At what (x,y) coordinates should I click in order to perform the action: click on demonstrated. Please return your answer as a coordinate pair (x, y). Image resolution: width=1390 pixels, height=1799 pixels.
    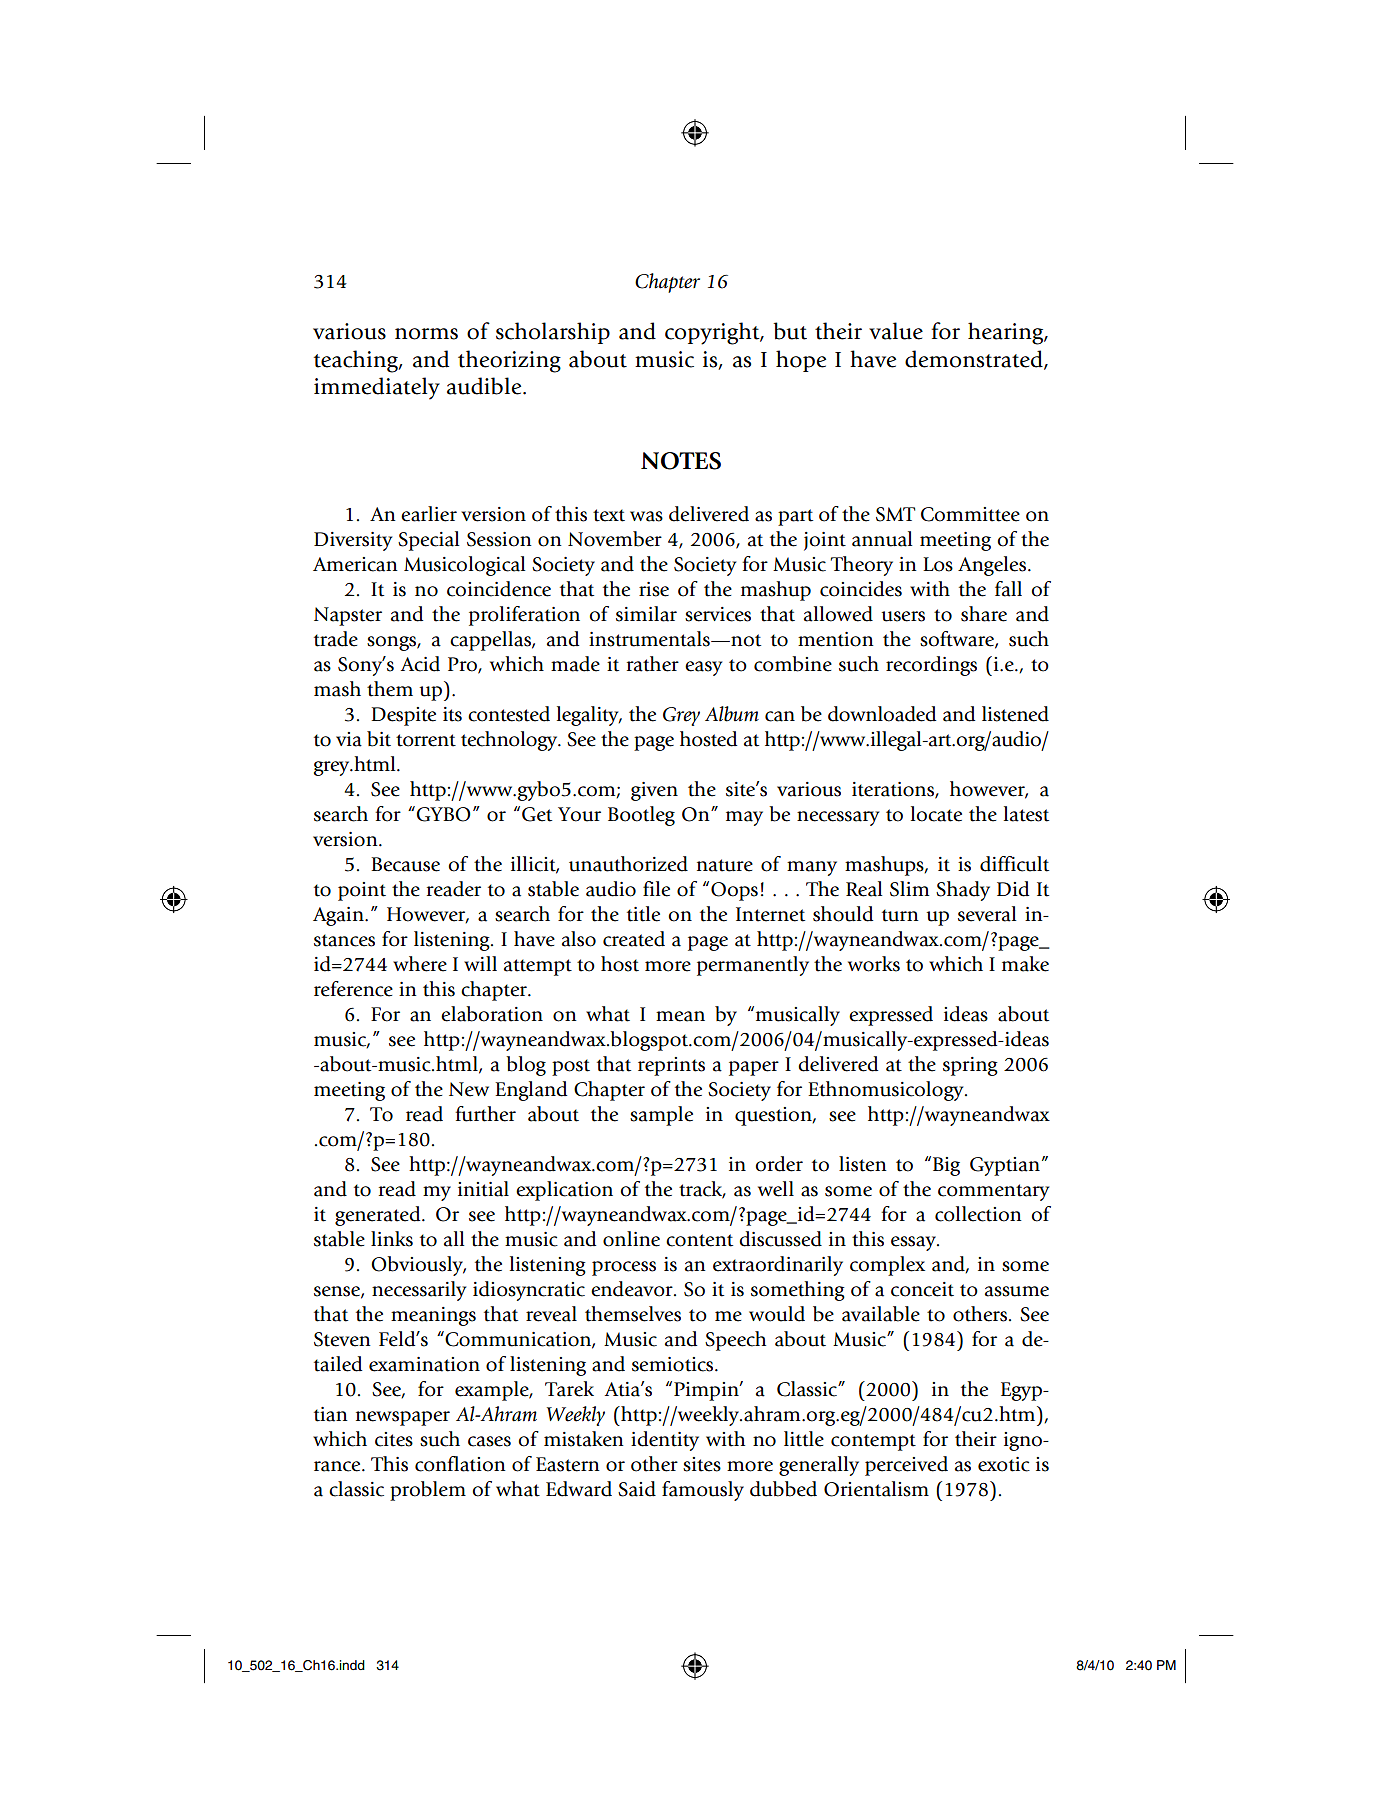
    Looking at the image, I should click on (975, 359).
